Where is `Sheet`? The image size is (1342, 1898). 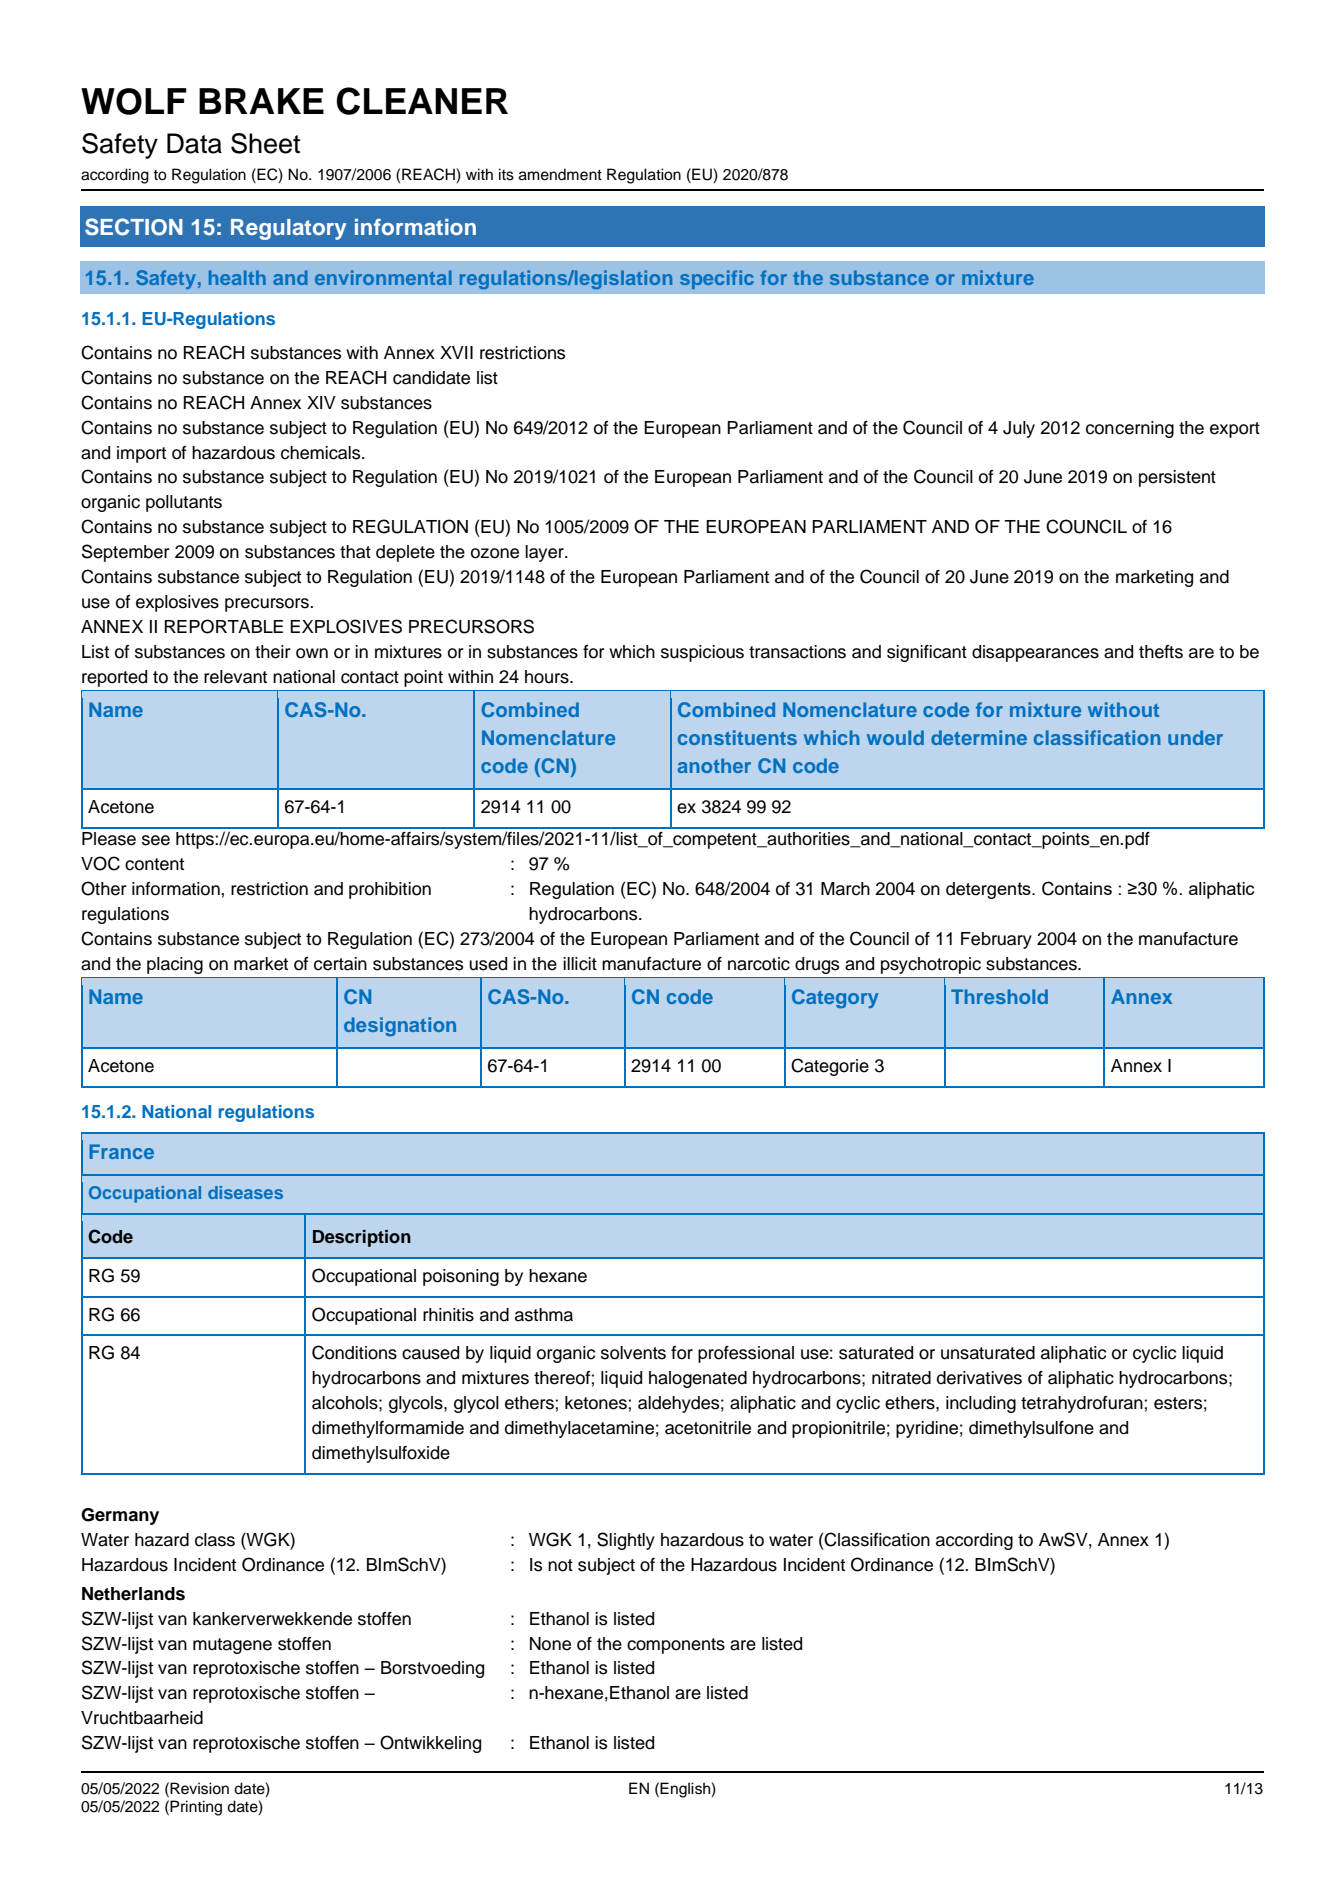 Sheet is located at coordinates (265, 143).
